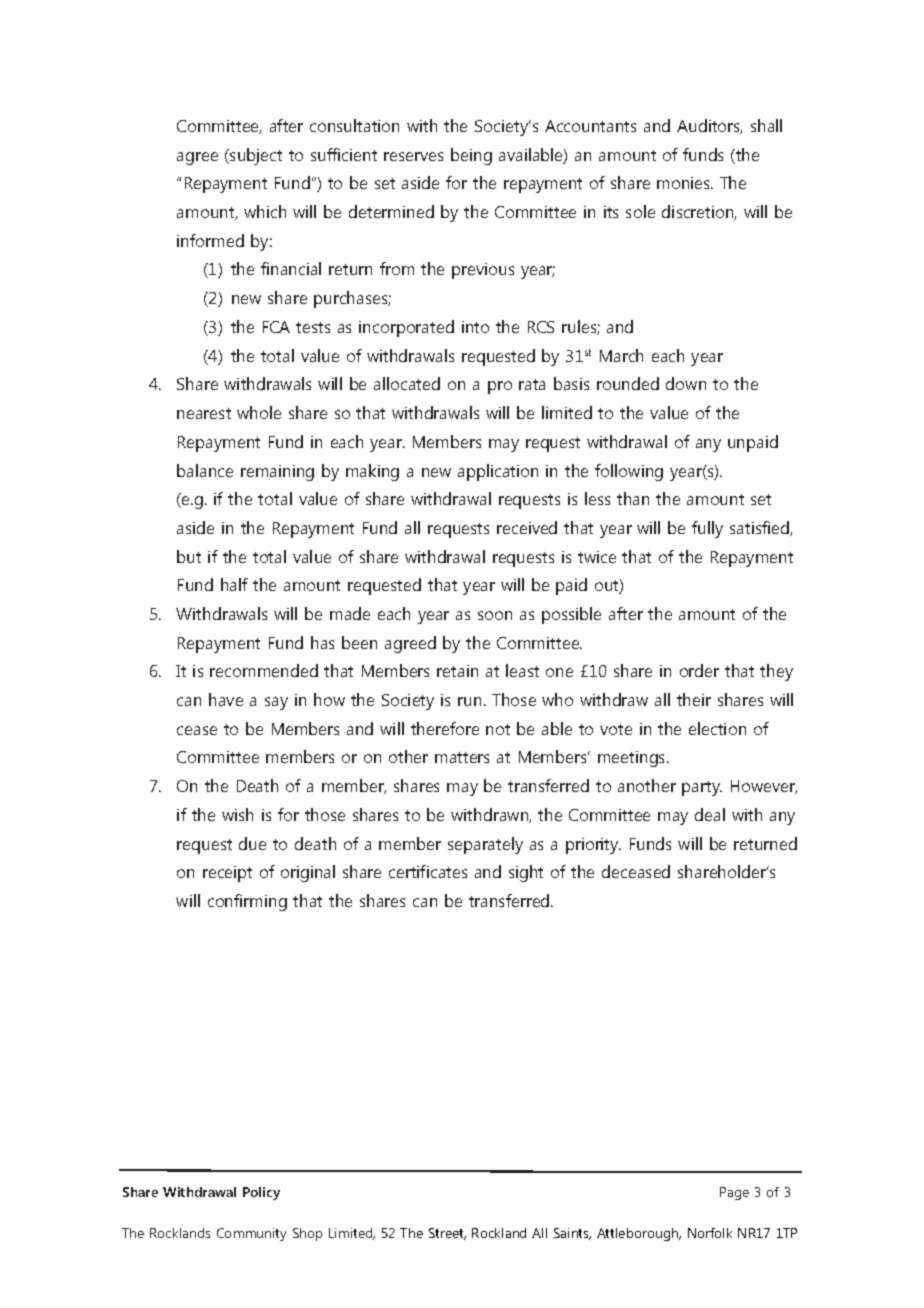 This image has width=924, height=1308. Describe the element at coordinates (699, 670) in the image. I see `order` at that location.
